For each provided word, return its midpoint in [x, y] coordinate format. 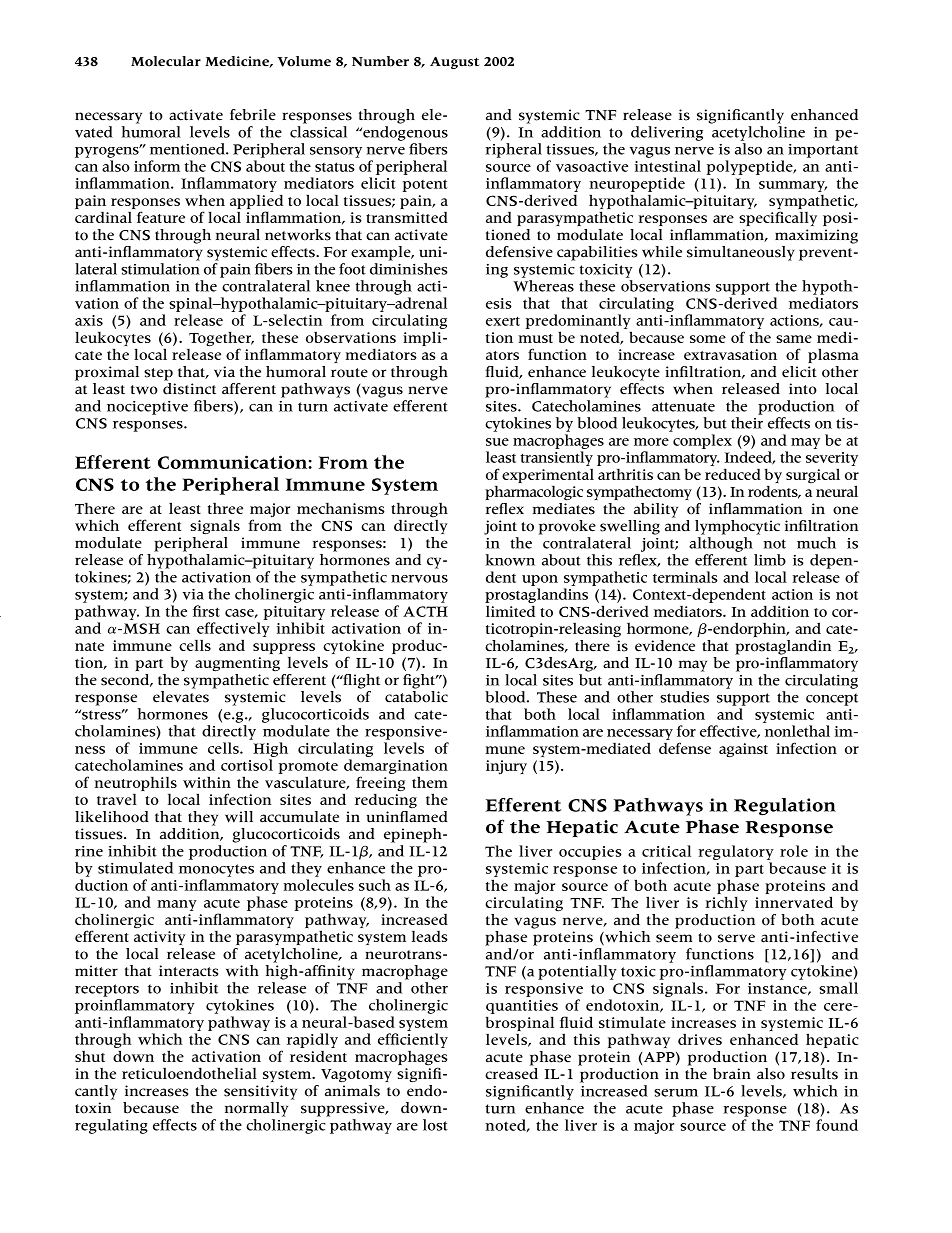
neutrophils [136, 785]
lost [435, 1125]
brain [732, 1074]
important [823, 151]
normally [256, 1109]
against [743, 750]
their [747, 423]
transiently [557, 458]
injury [506, 767]
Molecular [166, 61]
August [454, 63]
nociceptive [147, 408]
